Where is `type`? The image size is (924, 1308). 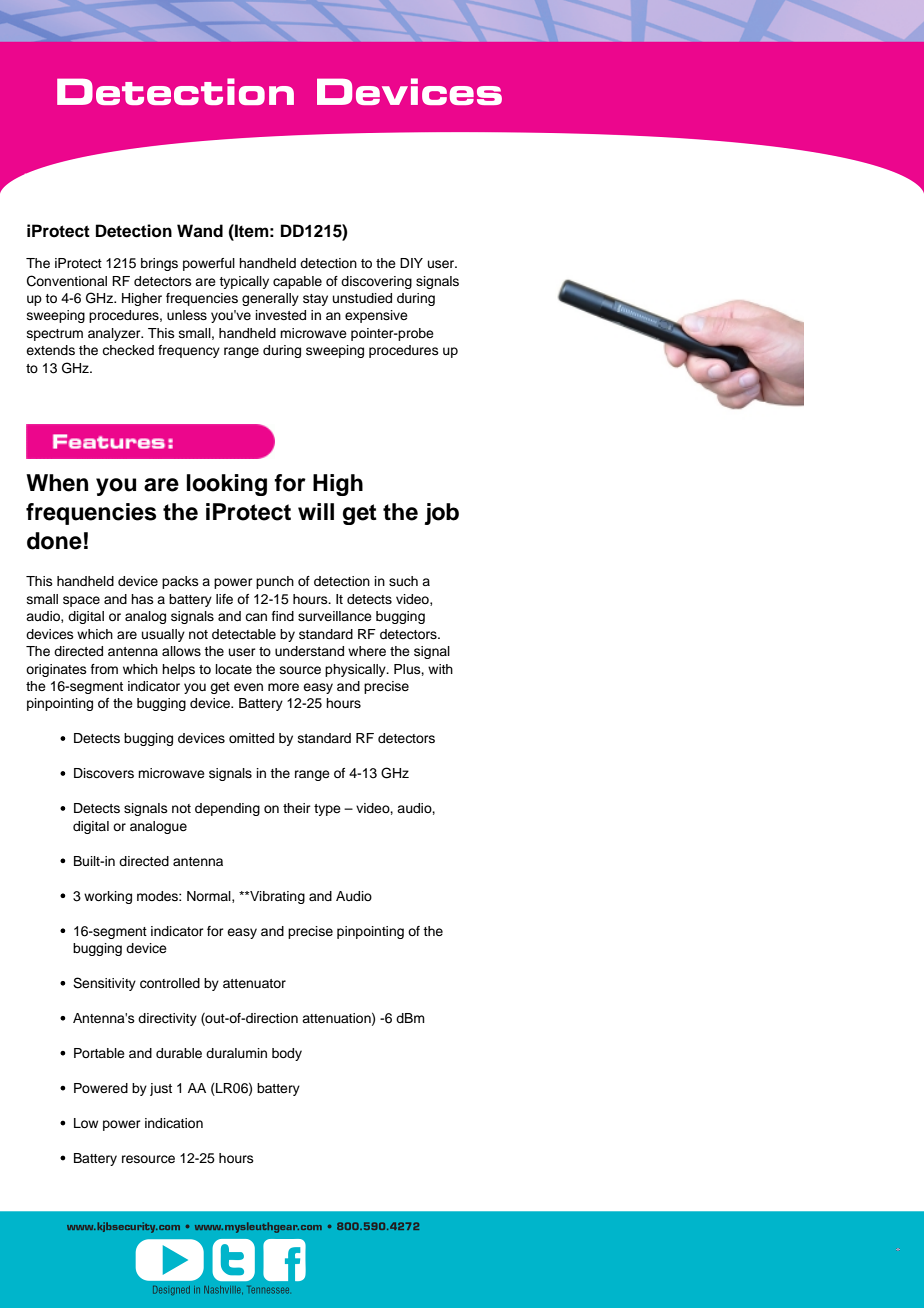 type is located at coordinates (327, 810).
